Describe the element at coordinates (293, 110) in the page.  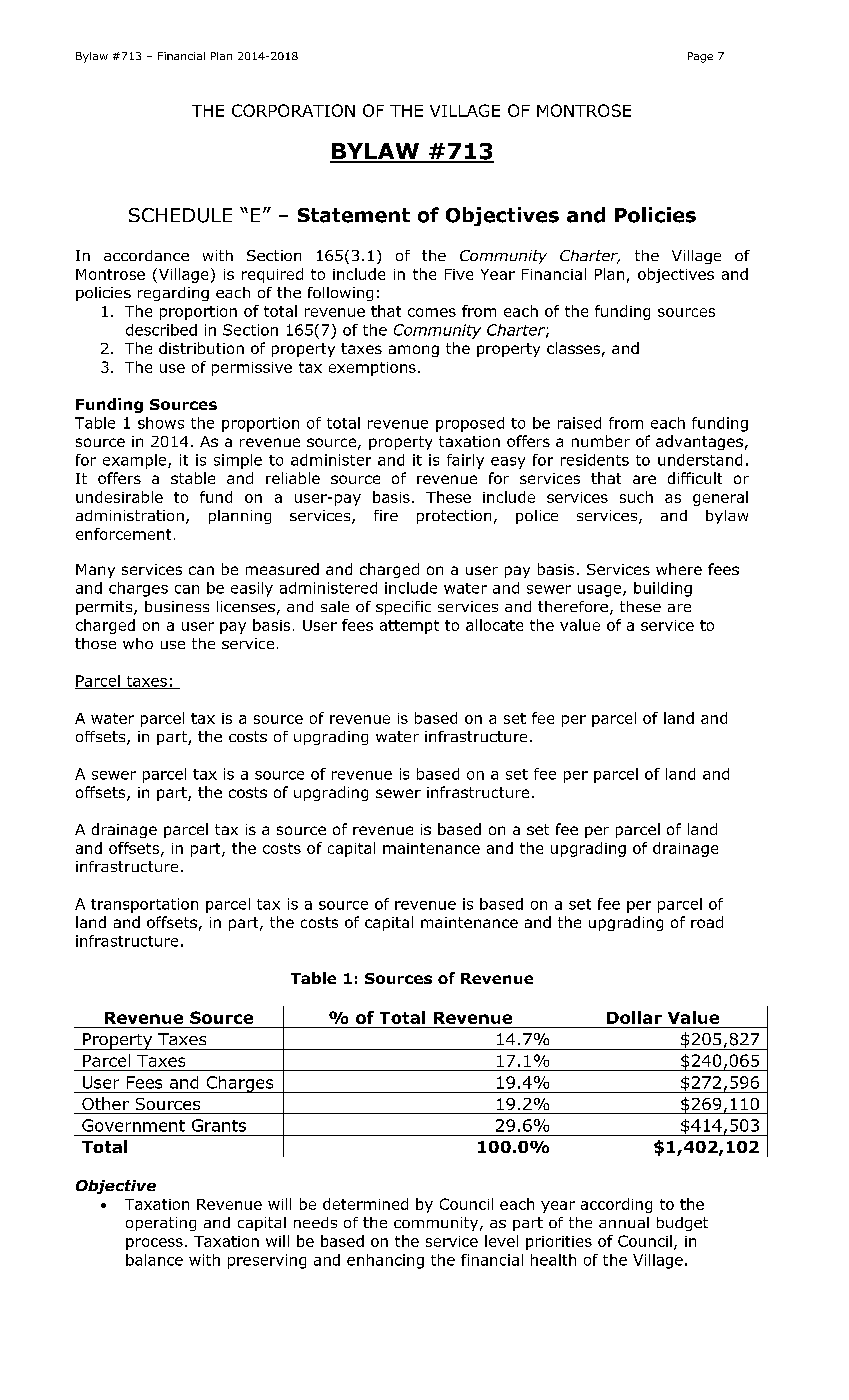
I see `CORPORATION` at that location.
